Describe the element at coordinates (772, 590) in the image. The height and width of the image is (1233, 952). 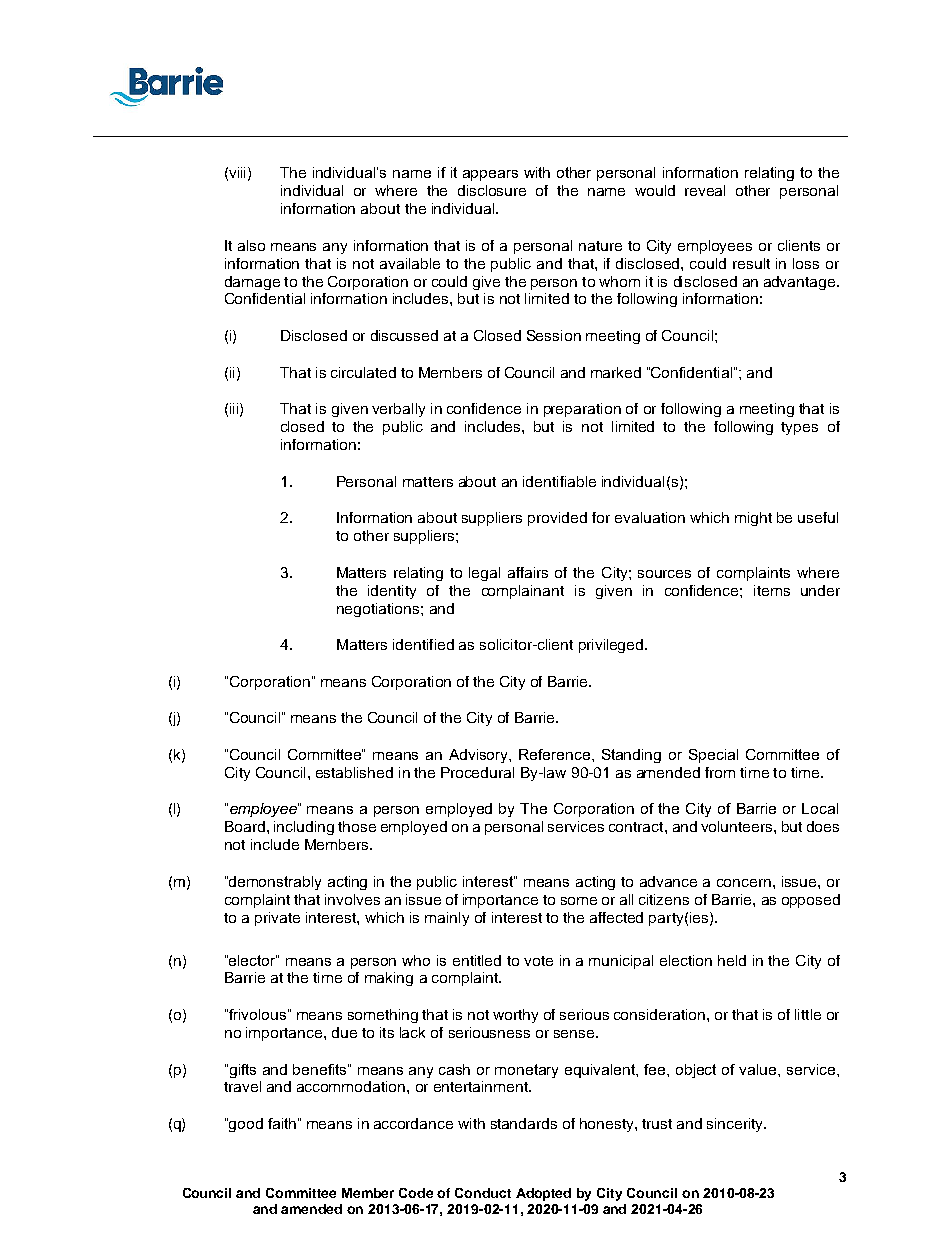
I see `items` at that location.
